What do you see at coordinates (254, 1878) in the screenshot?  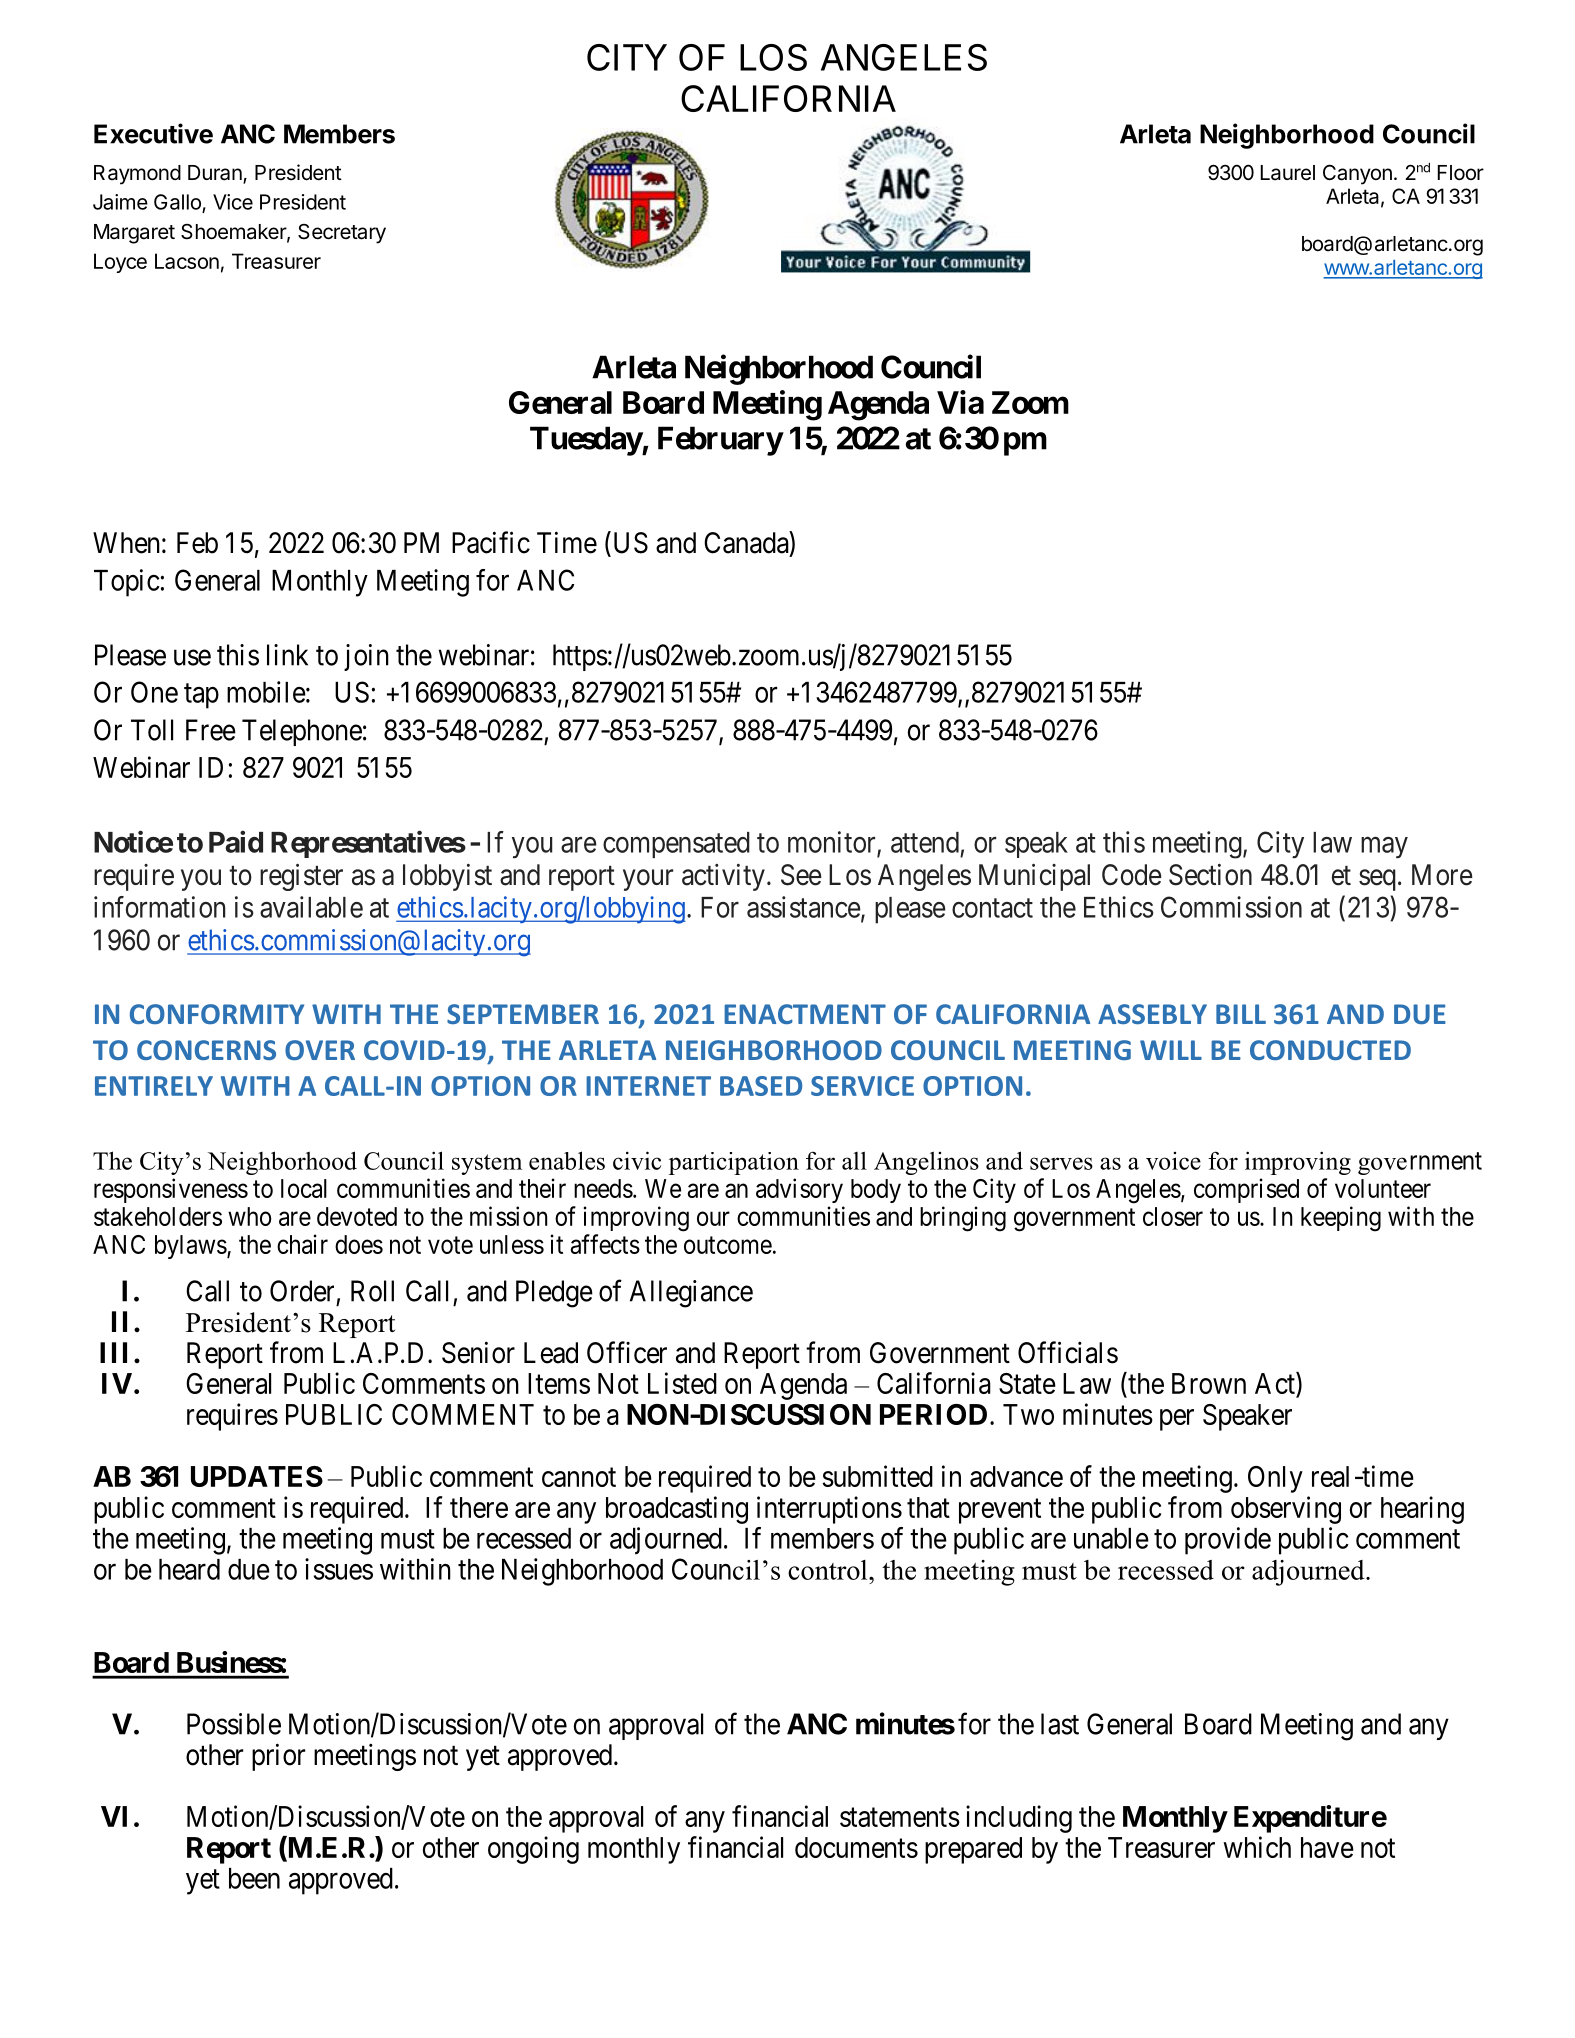 I see `been` at bounding box center [254, 1878].
